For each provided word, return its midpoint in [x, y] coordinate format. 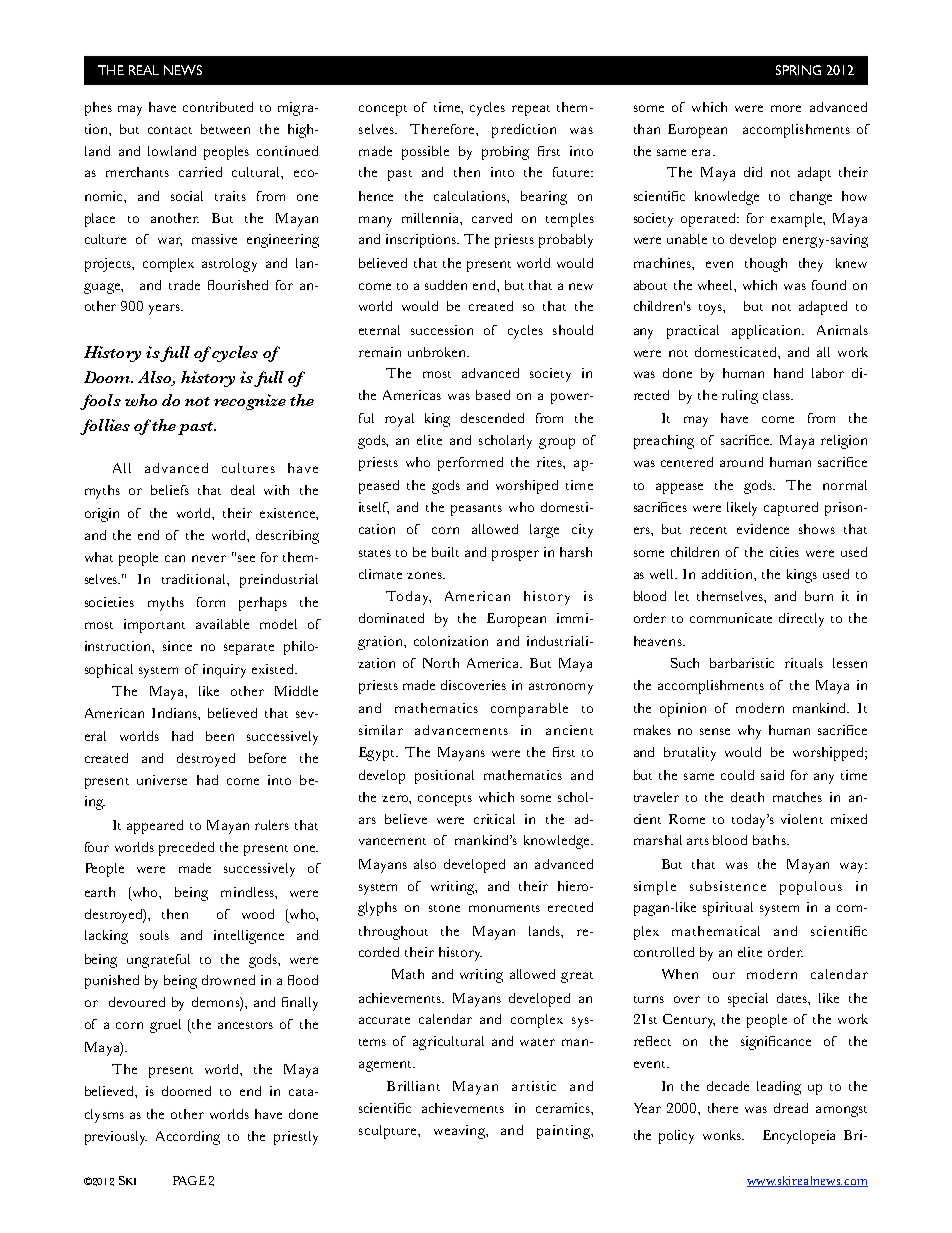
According [188, 1138]
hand [788, 373]
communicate [731, 618]
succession [442, 330]
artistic [534, 1086]
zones [425, 575]
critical [494, 819]
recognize [250, 402]
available [222, 624]
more [786, 108]
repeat [531, 110]
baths [770, 840]
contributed [218, 107]
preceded [186, 849]
